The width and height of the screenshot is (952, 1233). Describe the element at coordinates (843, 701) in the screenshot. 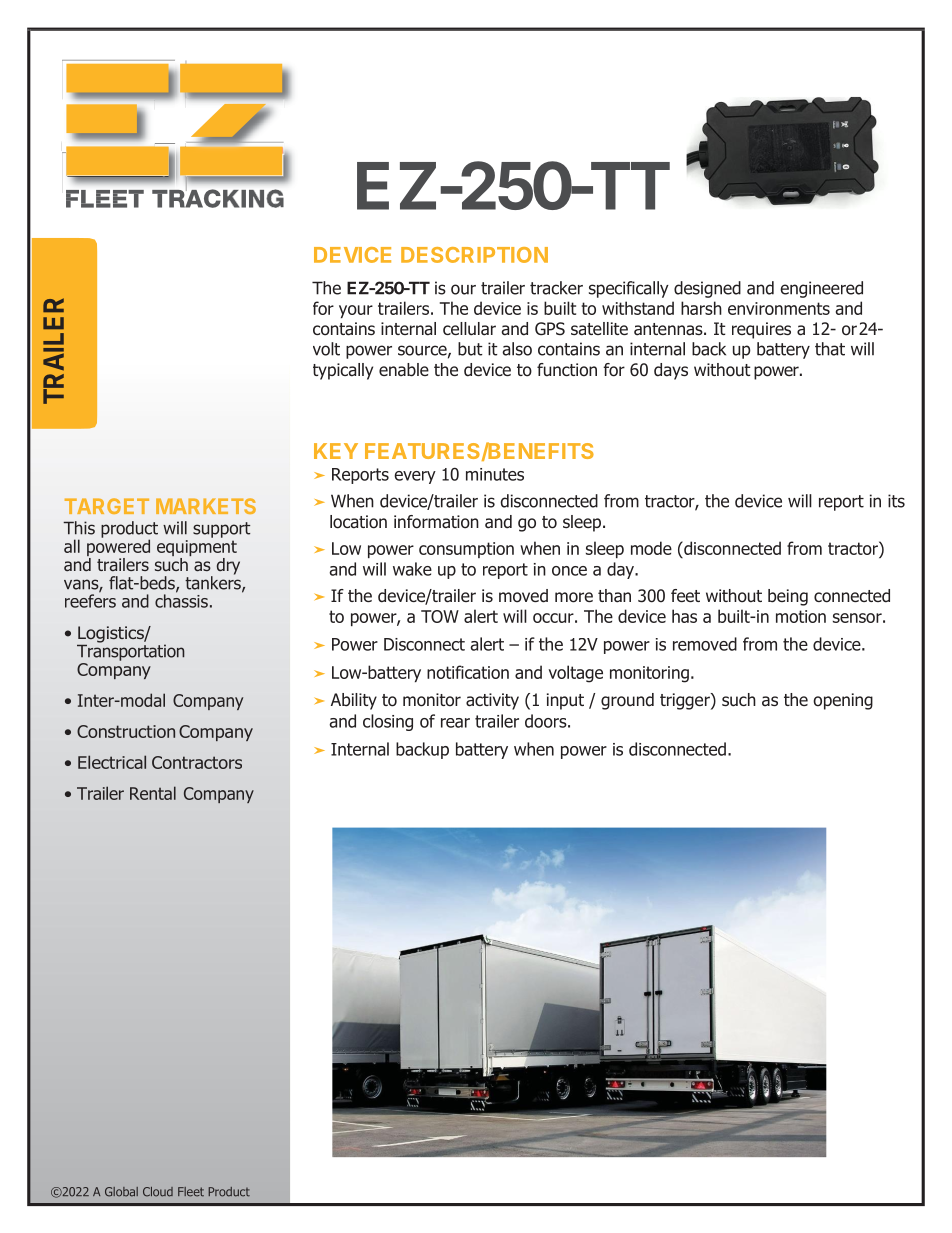

I see `opening` at that location.
